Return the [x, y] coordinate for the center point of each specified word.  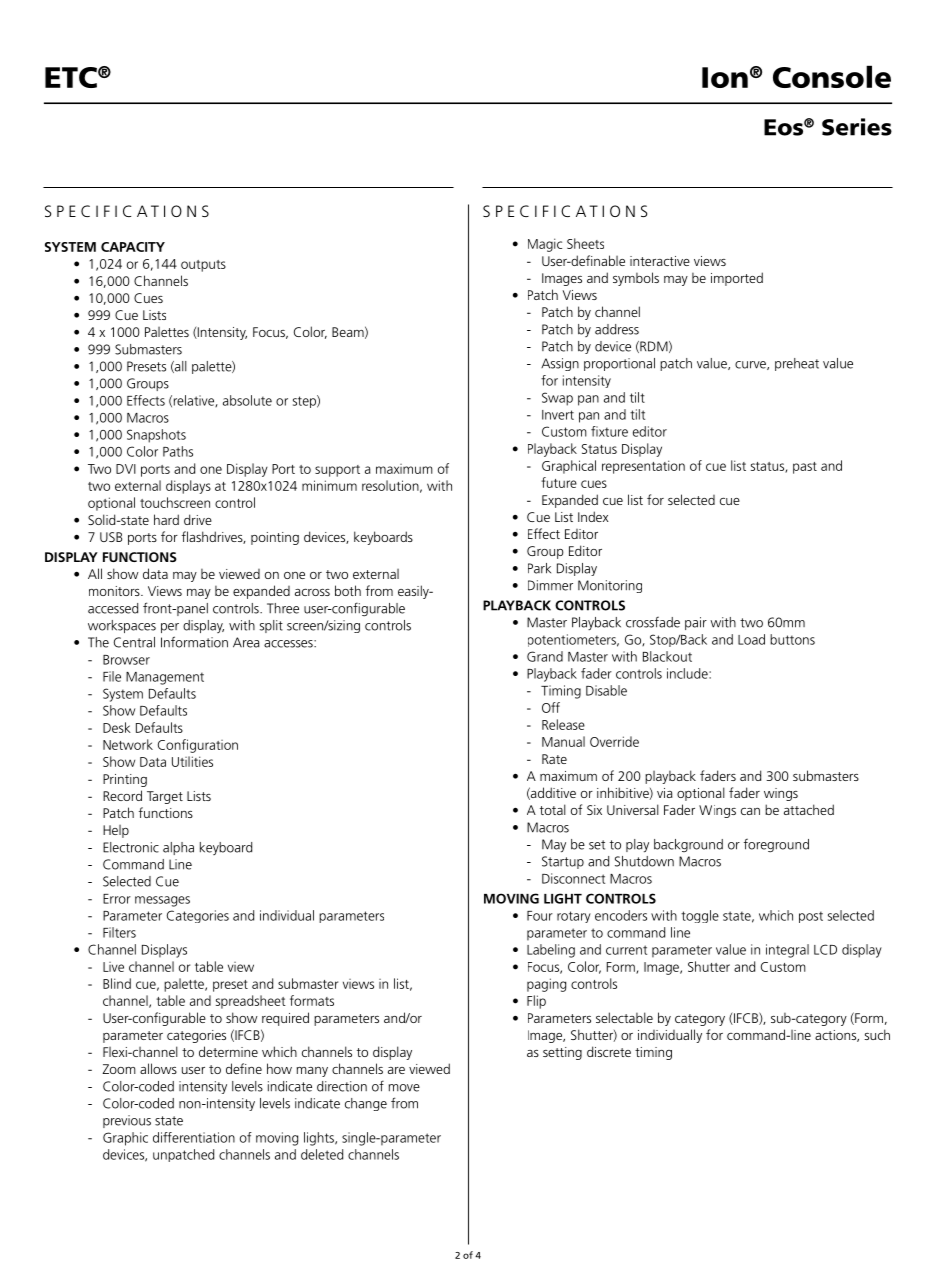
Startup [563, 862]
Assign [560, 364]
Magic [545, 245]
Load [751, 639]
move [404, 1088]
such [877, 1034]
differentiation [194, 1137]
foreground [776, 846]
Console [832, 76]
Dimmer [550, 585]
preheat [797, 364]
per [170, 628]
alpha [178, 848]
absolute [247, 400]
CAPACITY [133, 247]
